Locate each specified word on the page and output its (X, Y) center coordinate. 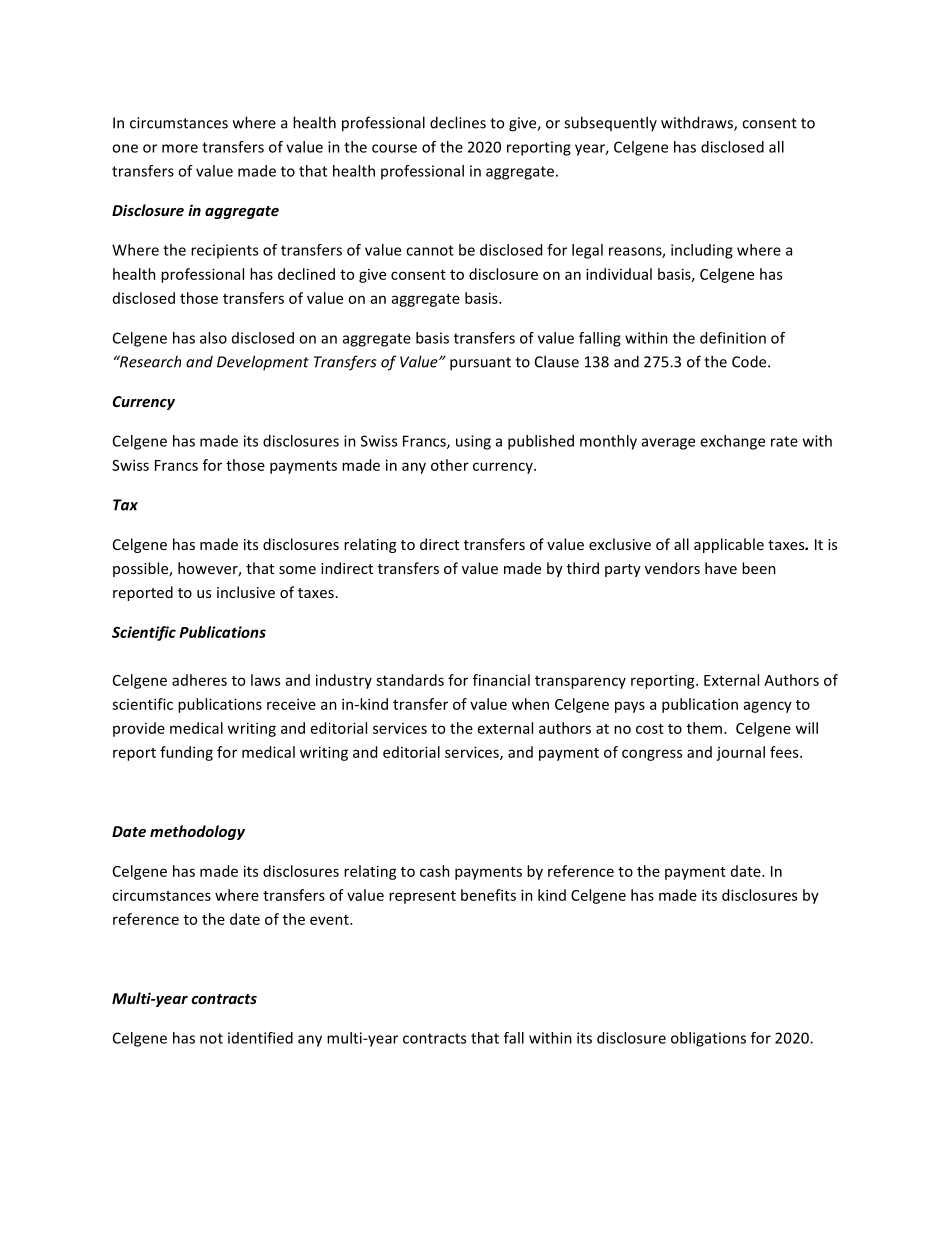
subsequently (610, 123)
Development (263, 362)
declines (458, 122)
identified (260, 1038)
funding (186, 753)
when (530, 704)
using (473, 442)
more (180, 148)
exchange (732, 442)
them (706, 728)
